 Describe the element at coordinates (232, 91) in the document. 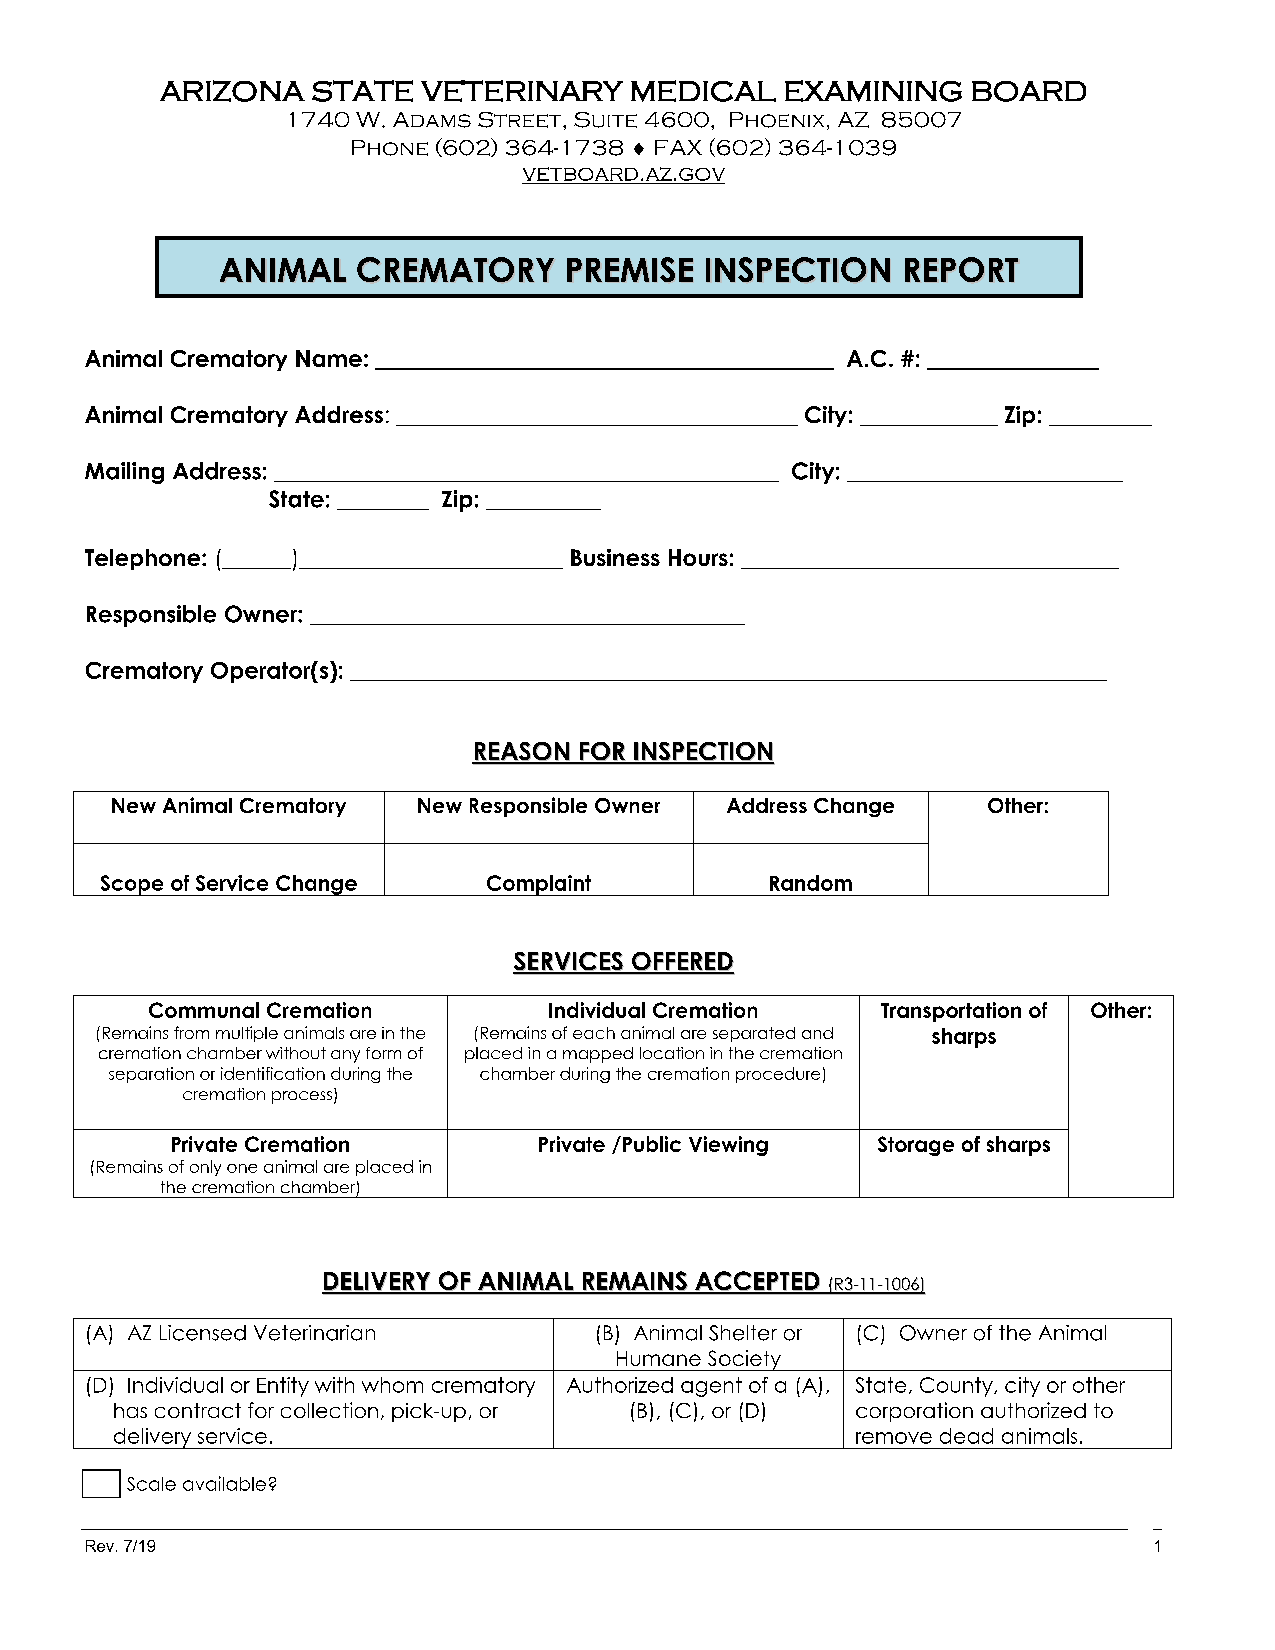

I see `ARIZONA` at that location.
